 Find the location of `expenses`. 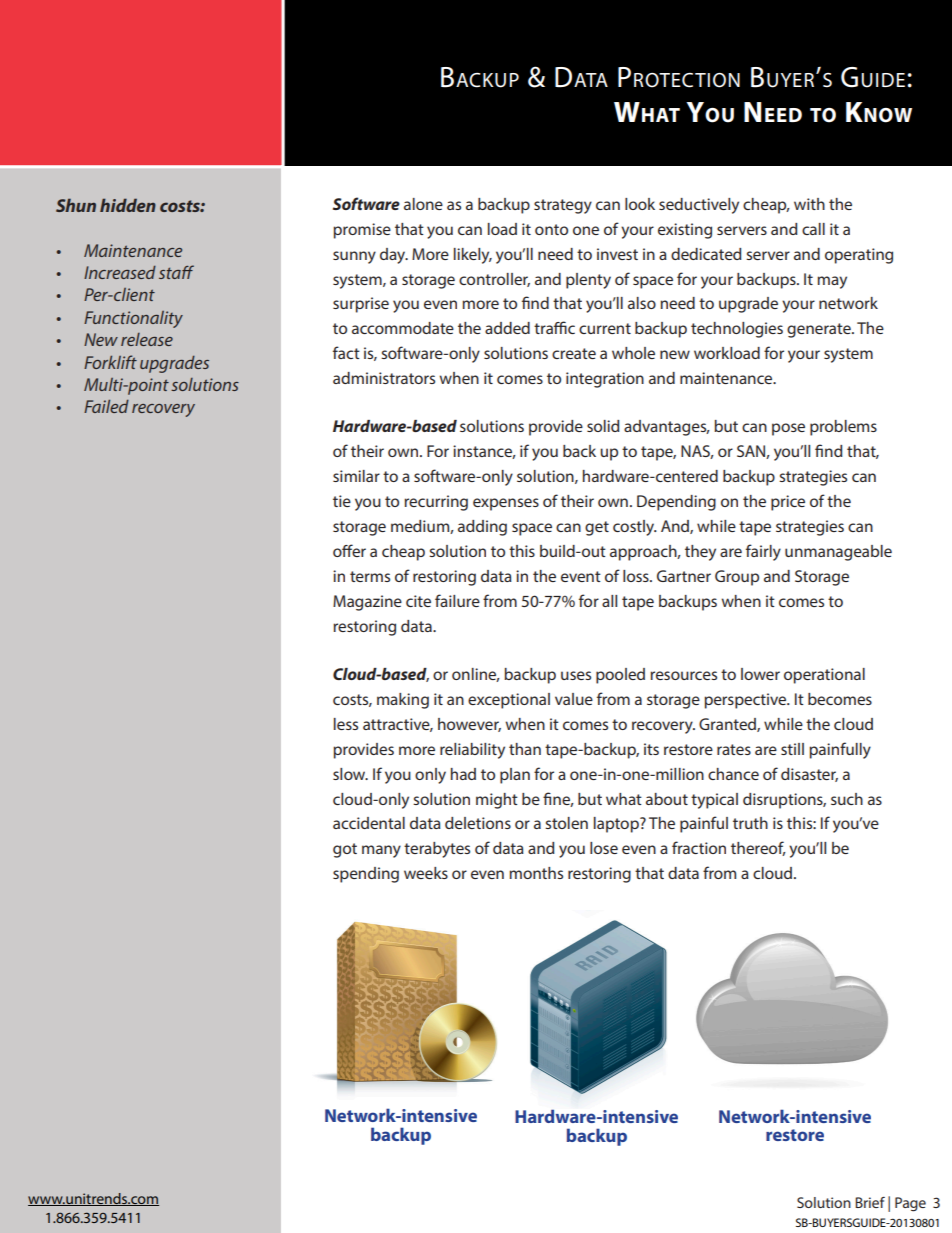

expenses is located at coordinates (506, 504).
